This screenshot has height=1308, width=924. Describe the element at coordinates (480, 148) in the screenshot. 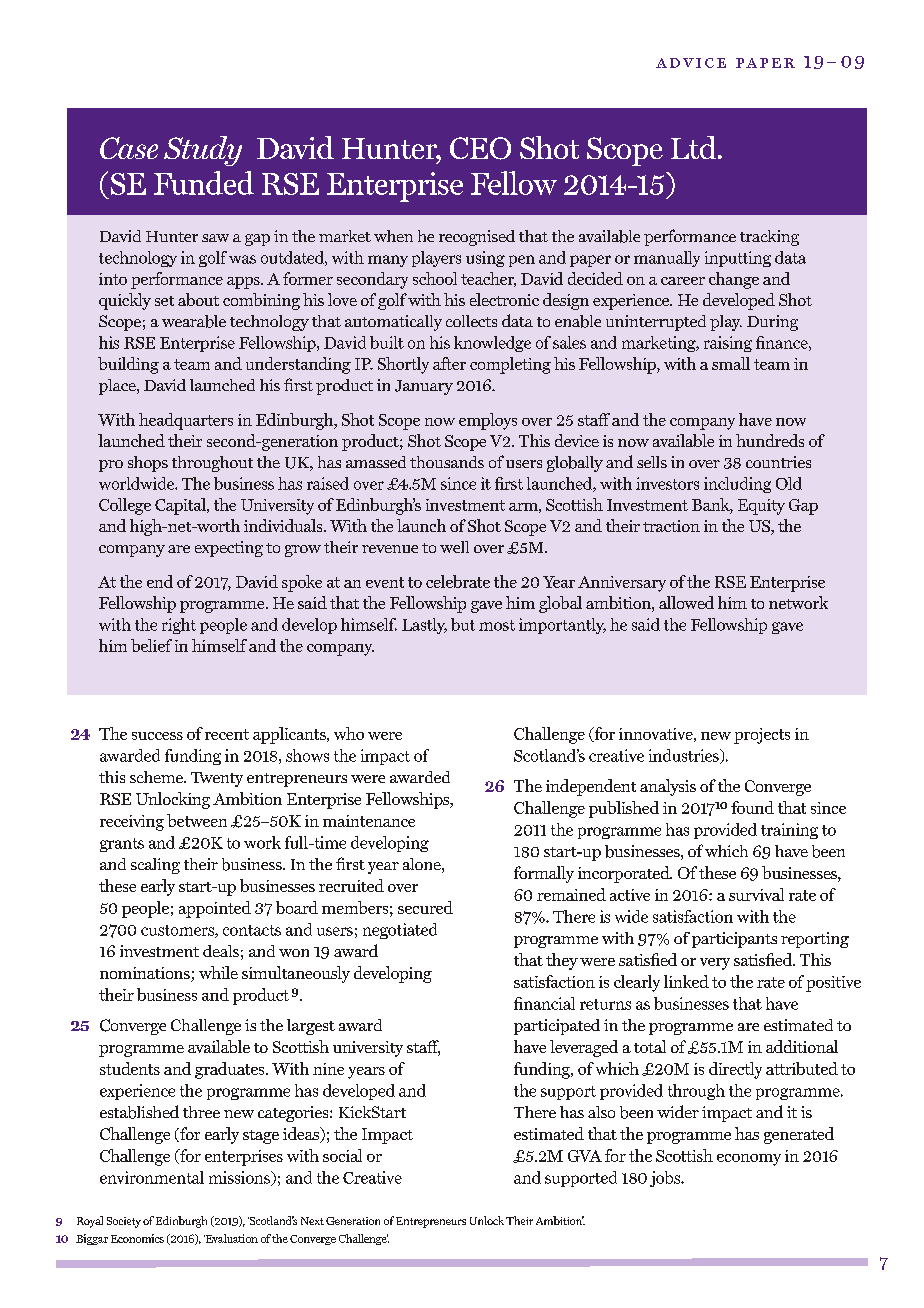

I see `CEO` at that location.
